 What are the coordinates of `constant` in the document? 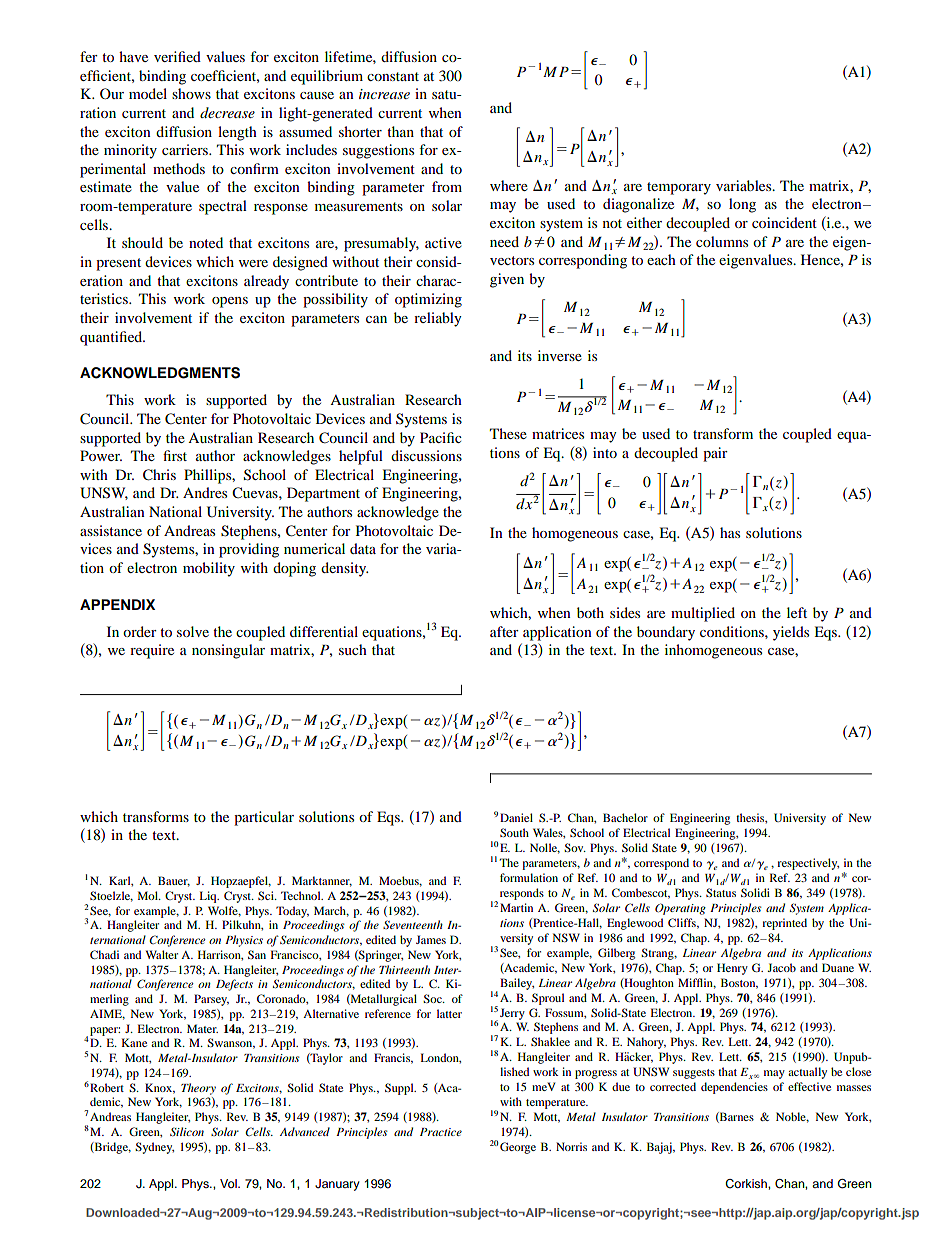 It's located at (393, 76).
